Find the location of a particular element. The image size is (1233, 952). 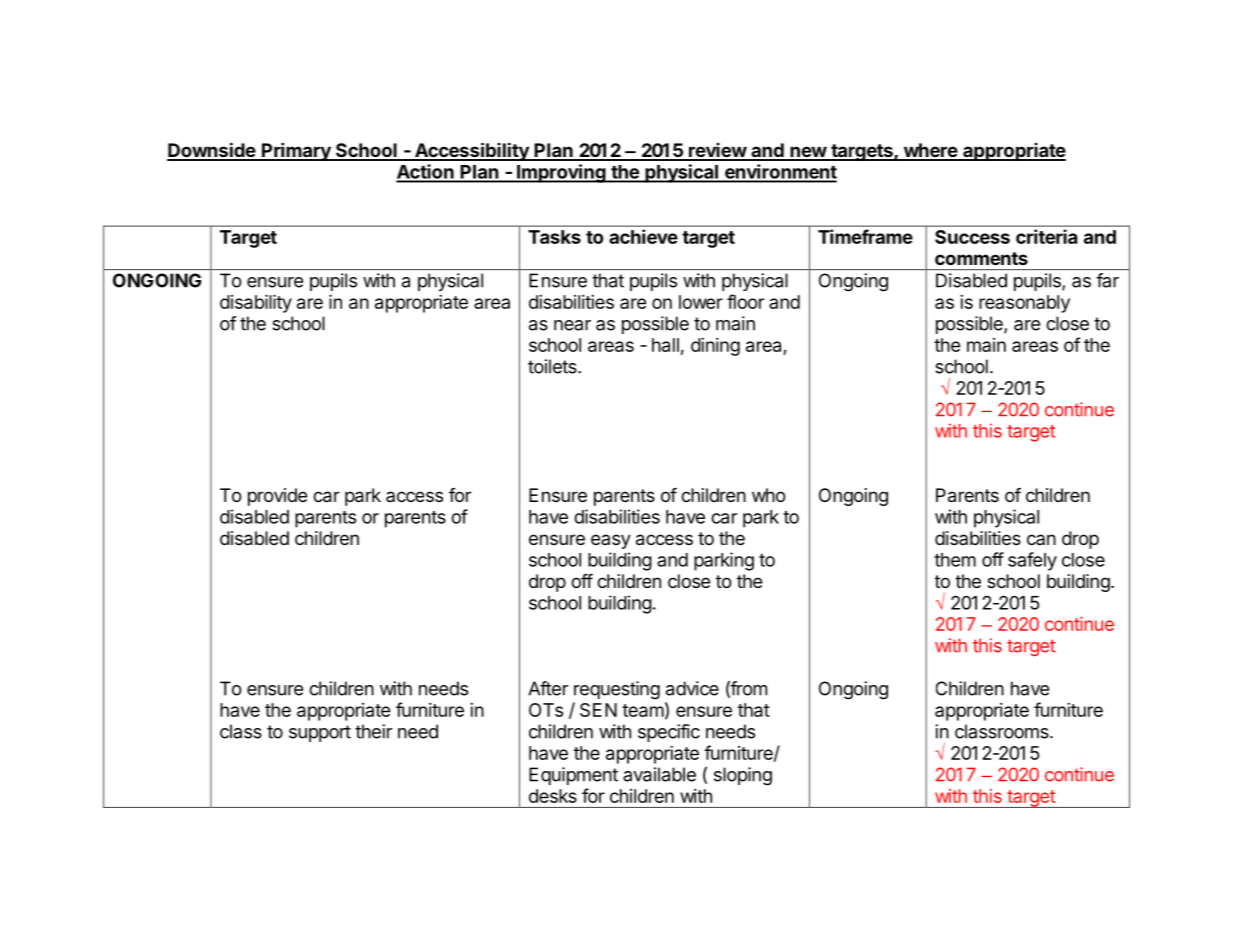

where is located at coordinates (930, 151).
